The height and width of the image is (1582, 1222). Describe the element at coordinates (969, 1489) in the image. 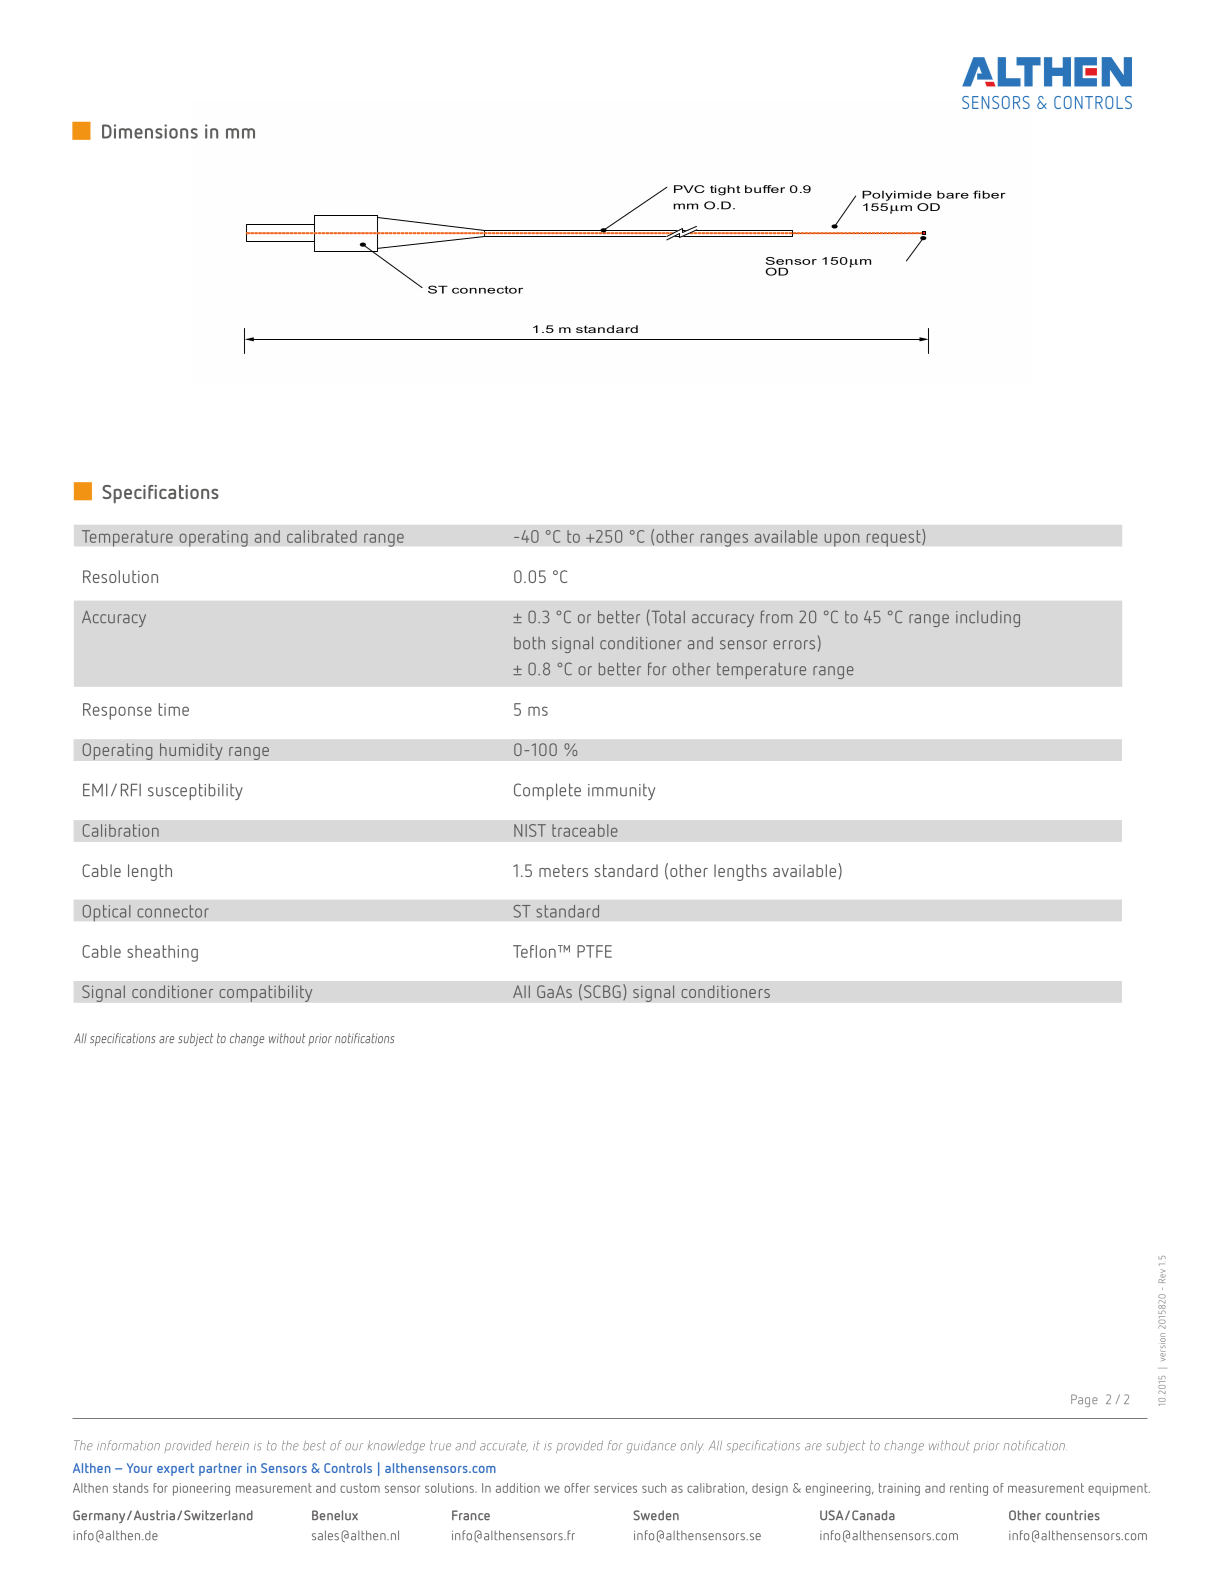

I see `renting` at that location.
